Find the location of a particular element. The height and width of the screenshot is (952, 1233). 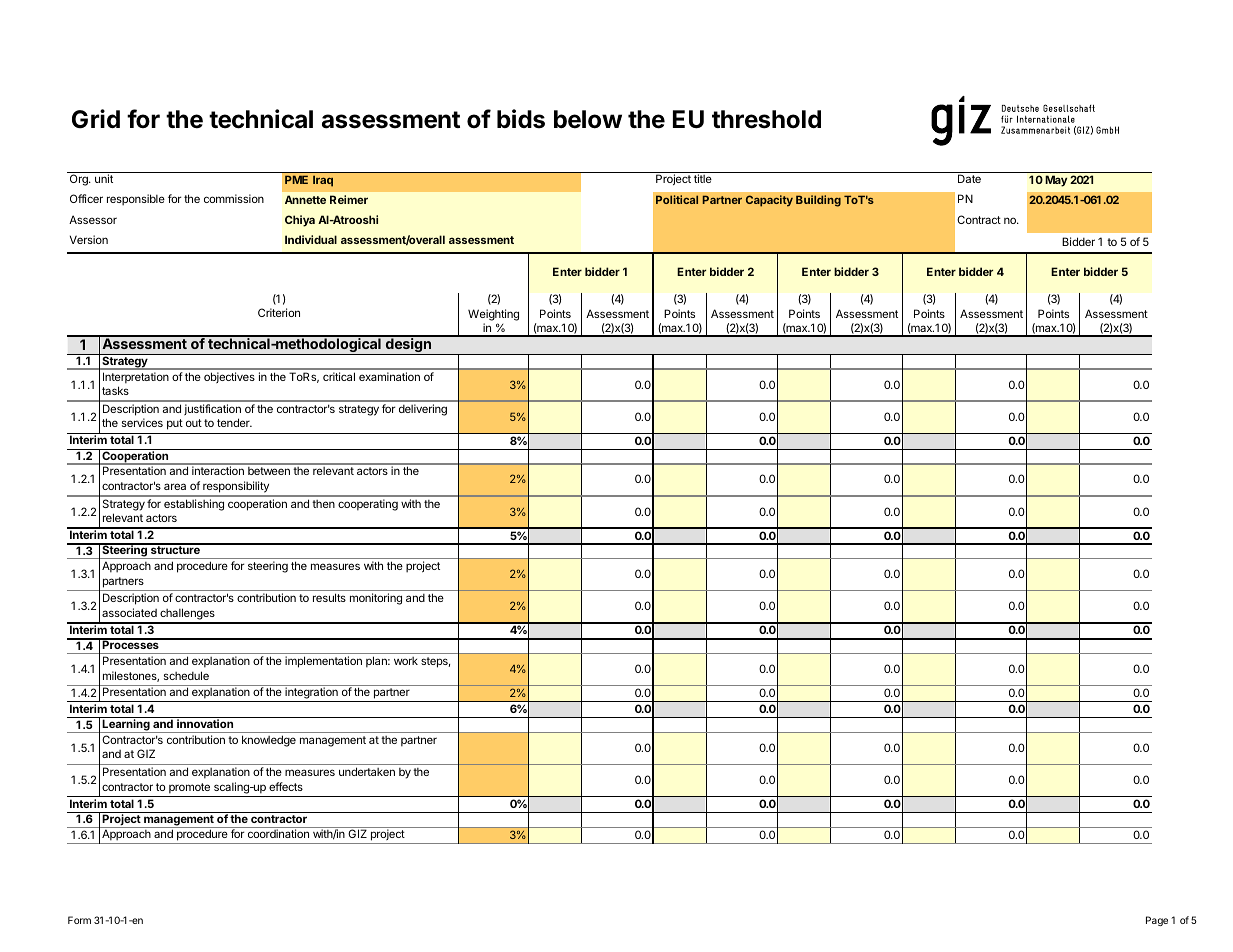

undertaken is located at coordinates (367, 771).
